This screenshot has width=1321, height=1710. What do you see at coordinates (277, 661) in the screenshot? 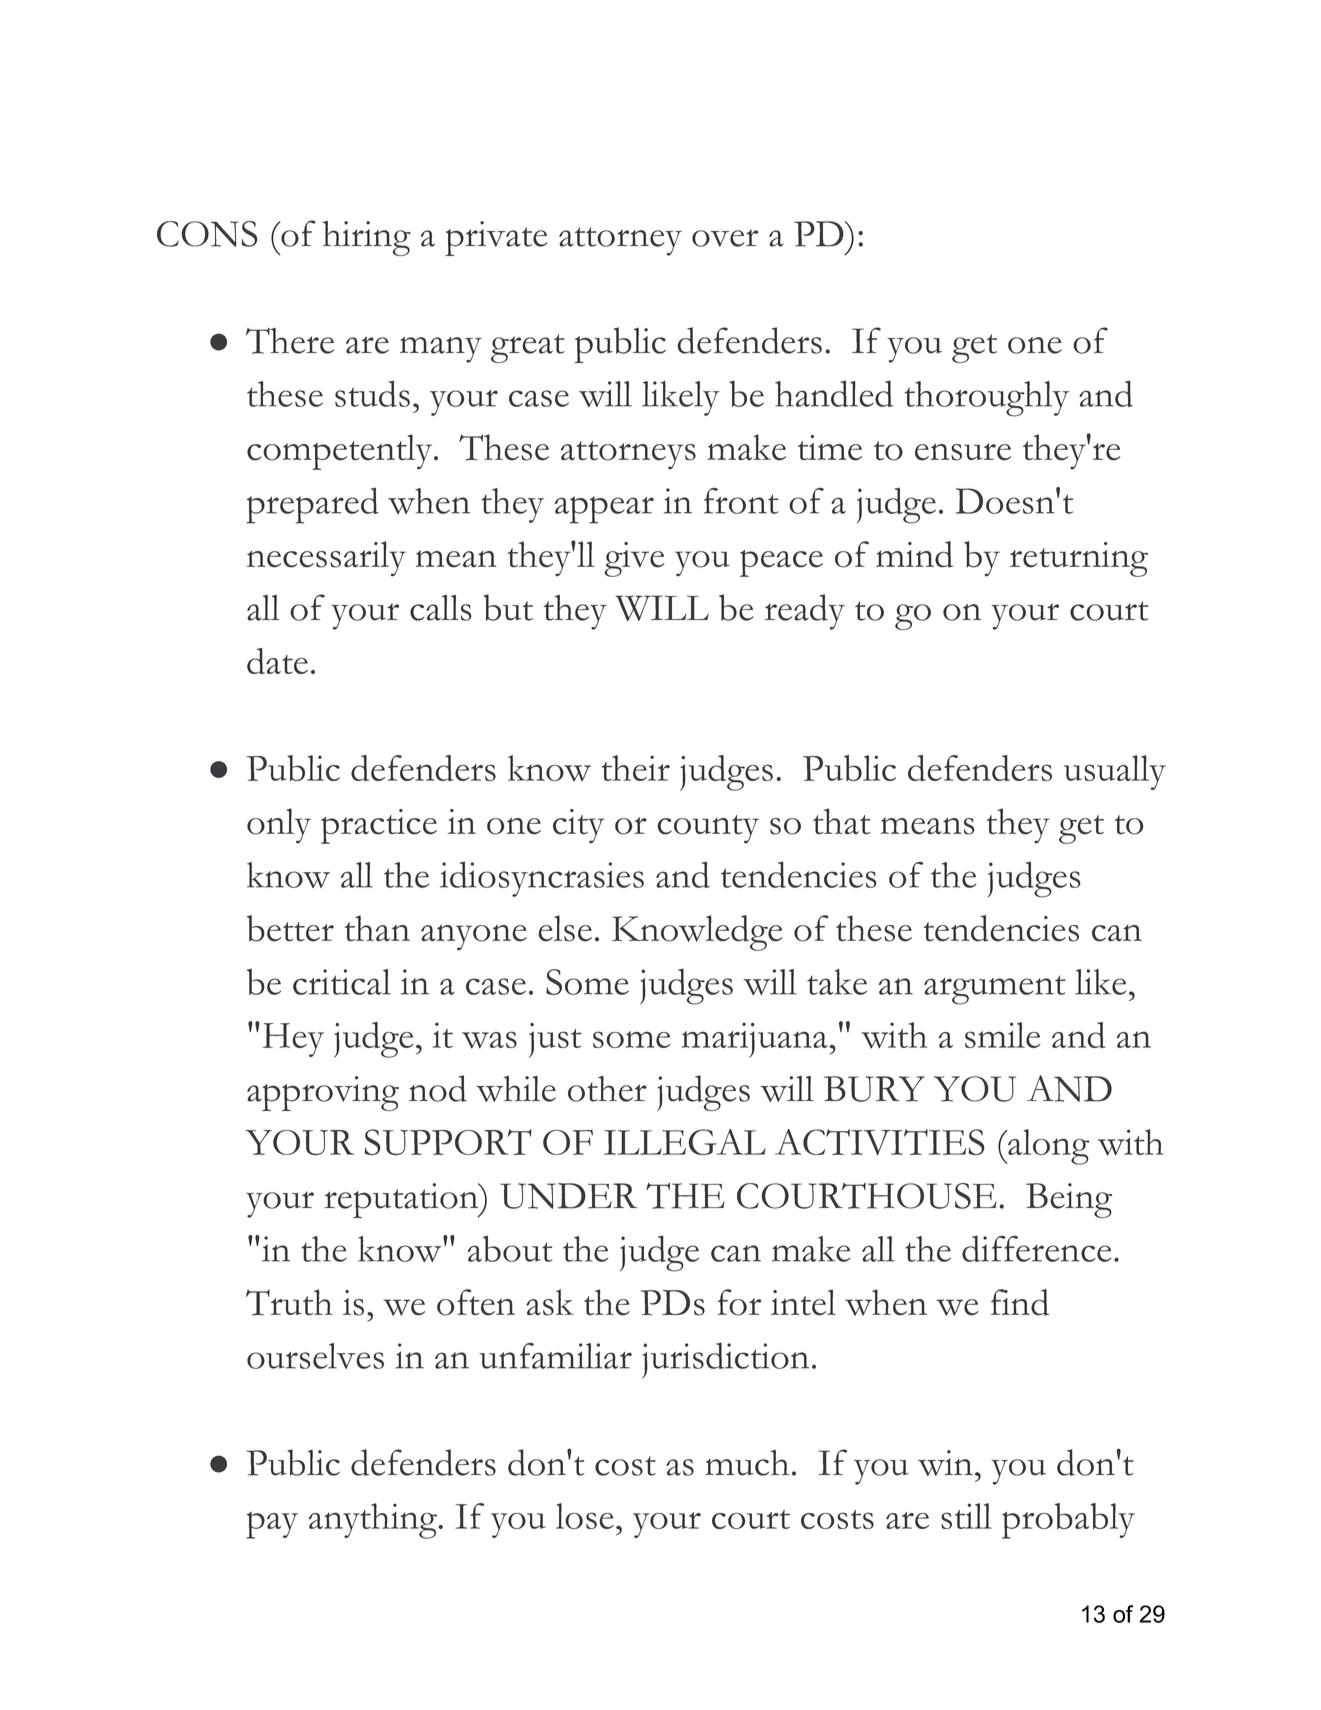
I see `date` at bounding box center [277, 661].
